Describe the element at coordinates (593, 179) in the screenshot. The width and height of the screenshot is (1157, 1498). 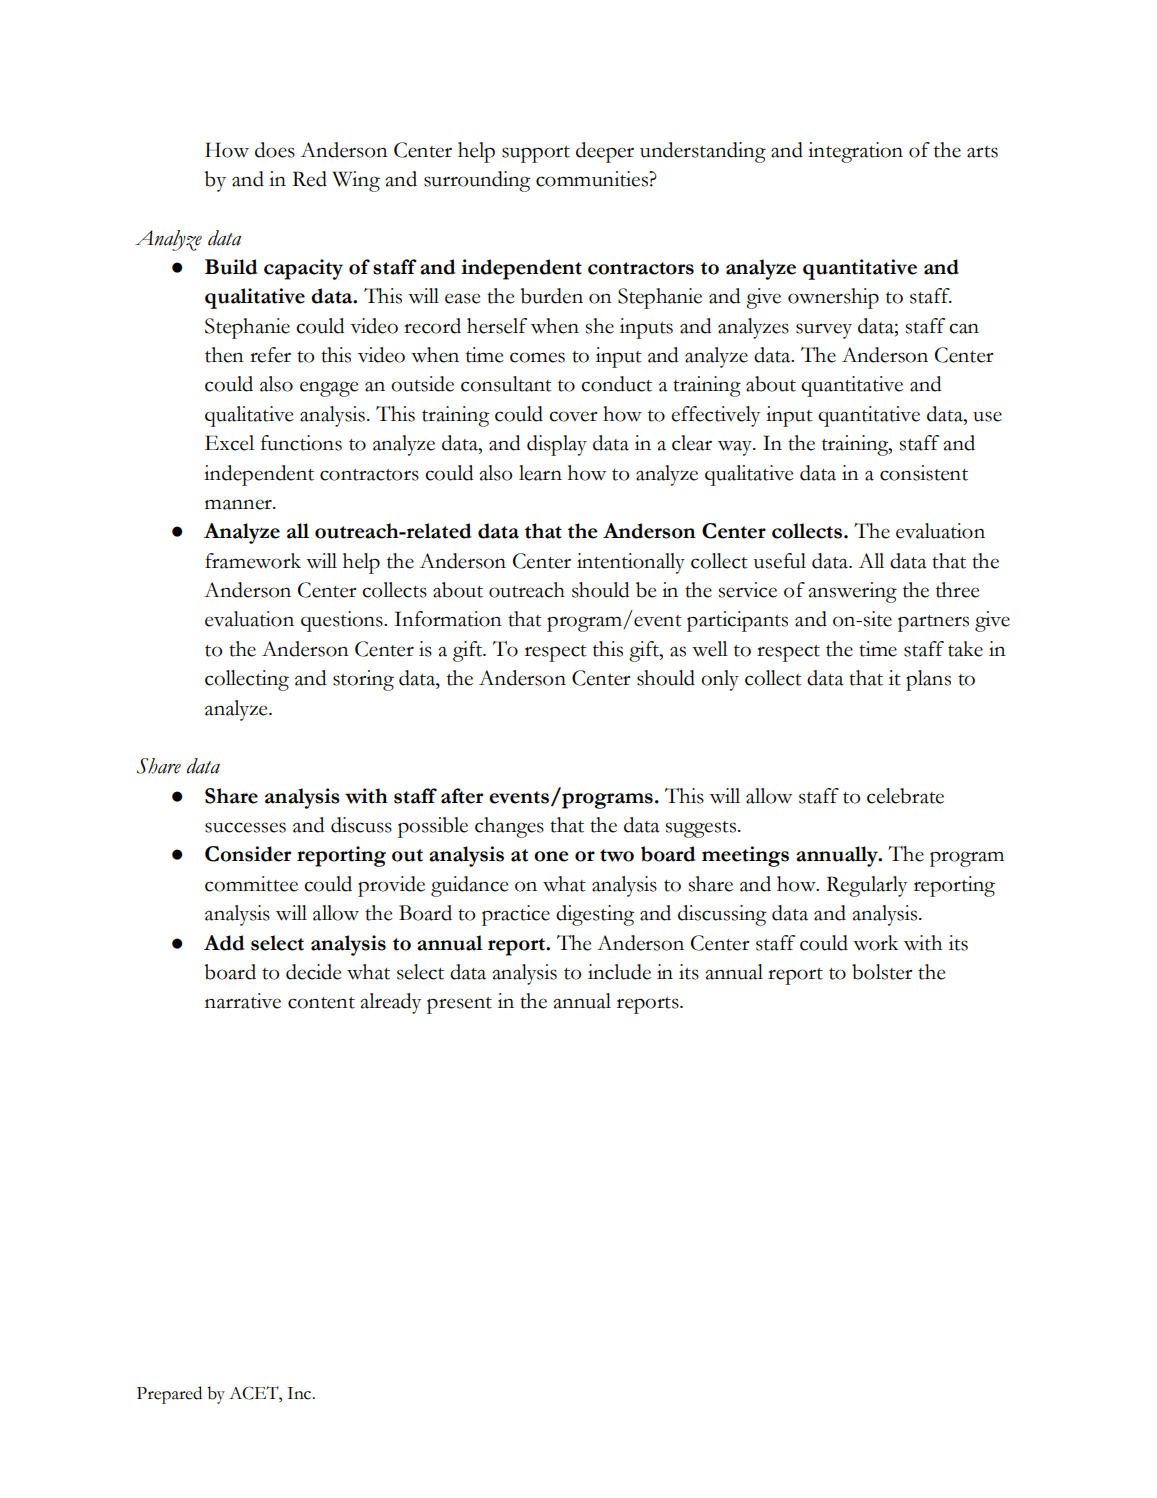
I see `communities` at that location.
